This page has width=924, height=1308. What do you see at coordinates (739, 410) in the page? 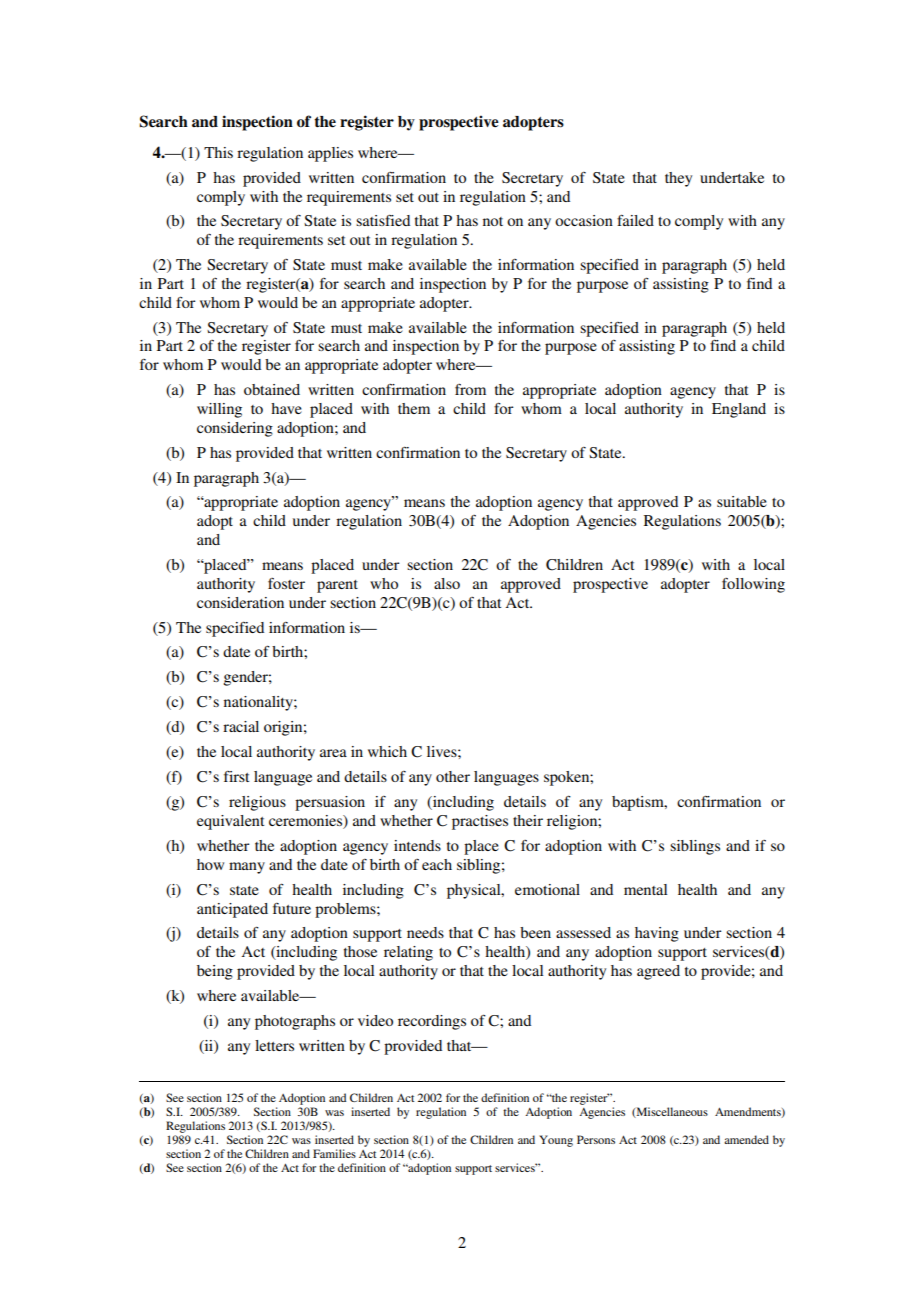
I see `England` at bounding box center [739, 410].
